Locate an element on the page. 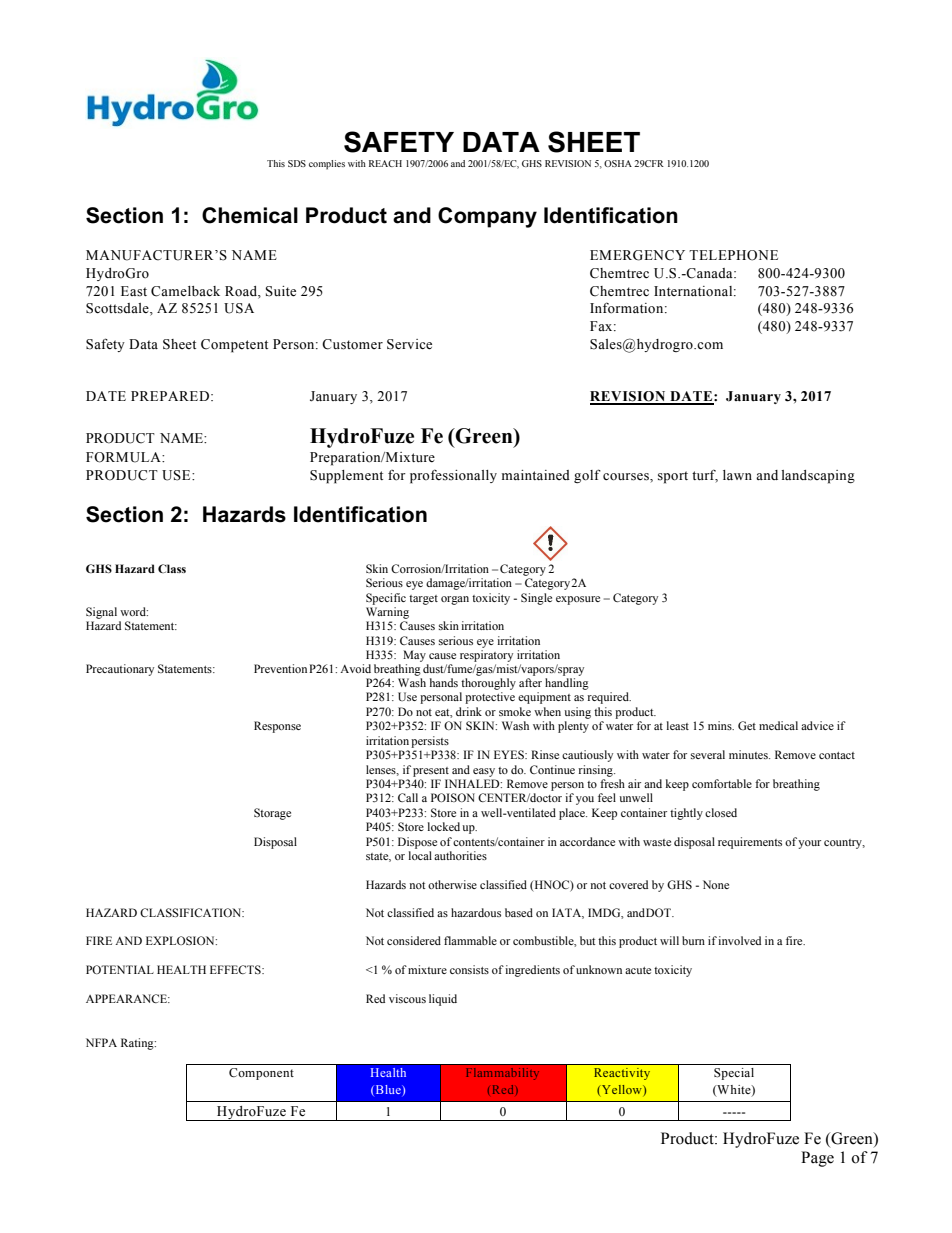 This page has width=952, height=1233. TELEPHONE is located at coordinates (733, 255).
